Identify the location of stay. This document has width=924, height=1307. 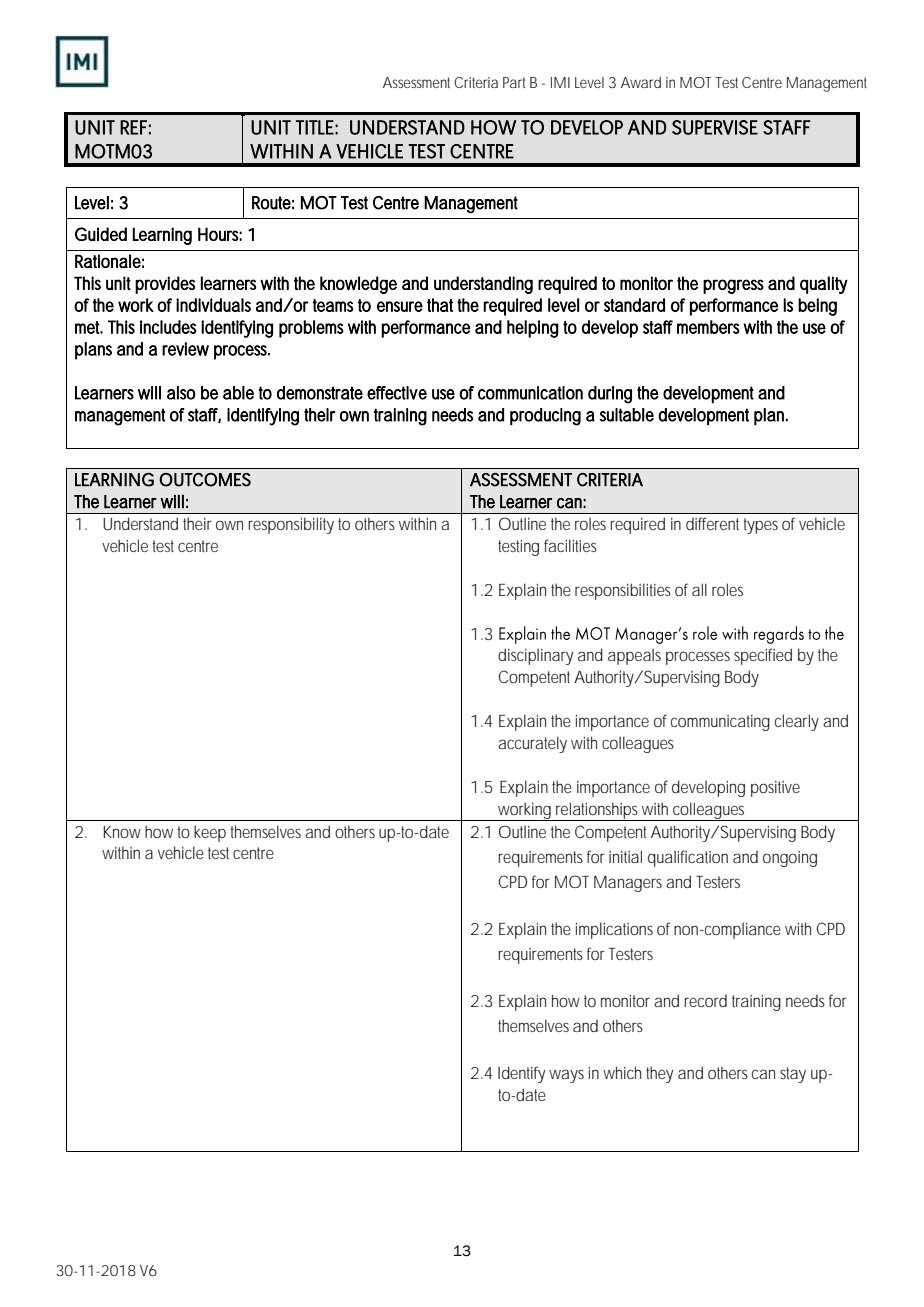
(793, 1075).
